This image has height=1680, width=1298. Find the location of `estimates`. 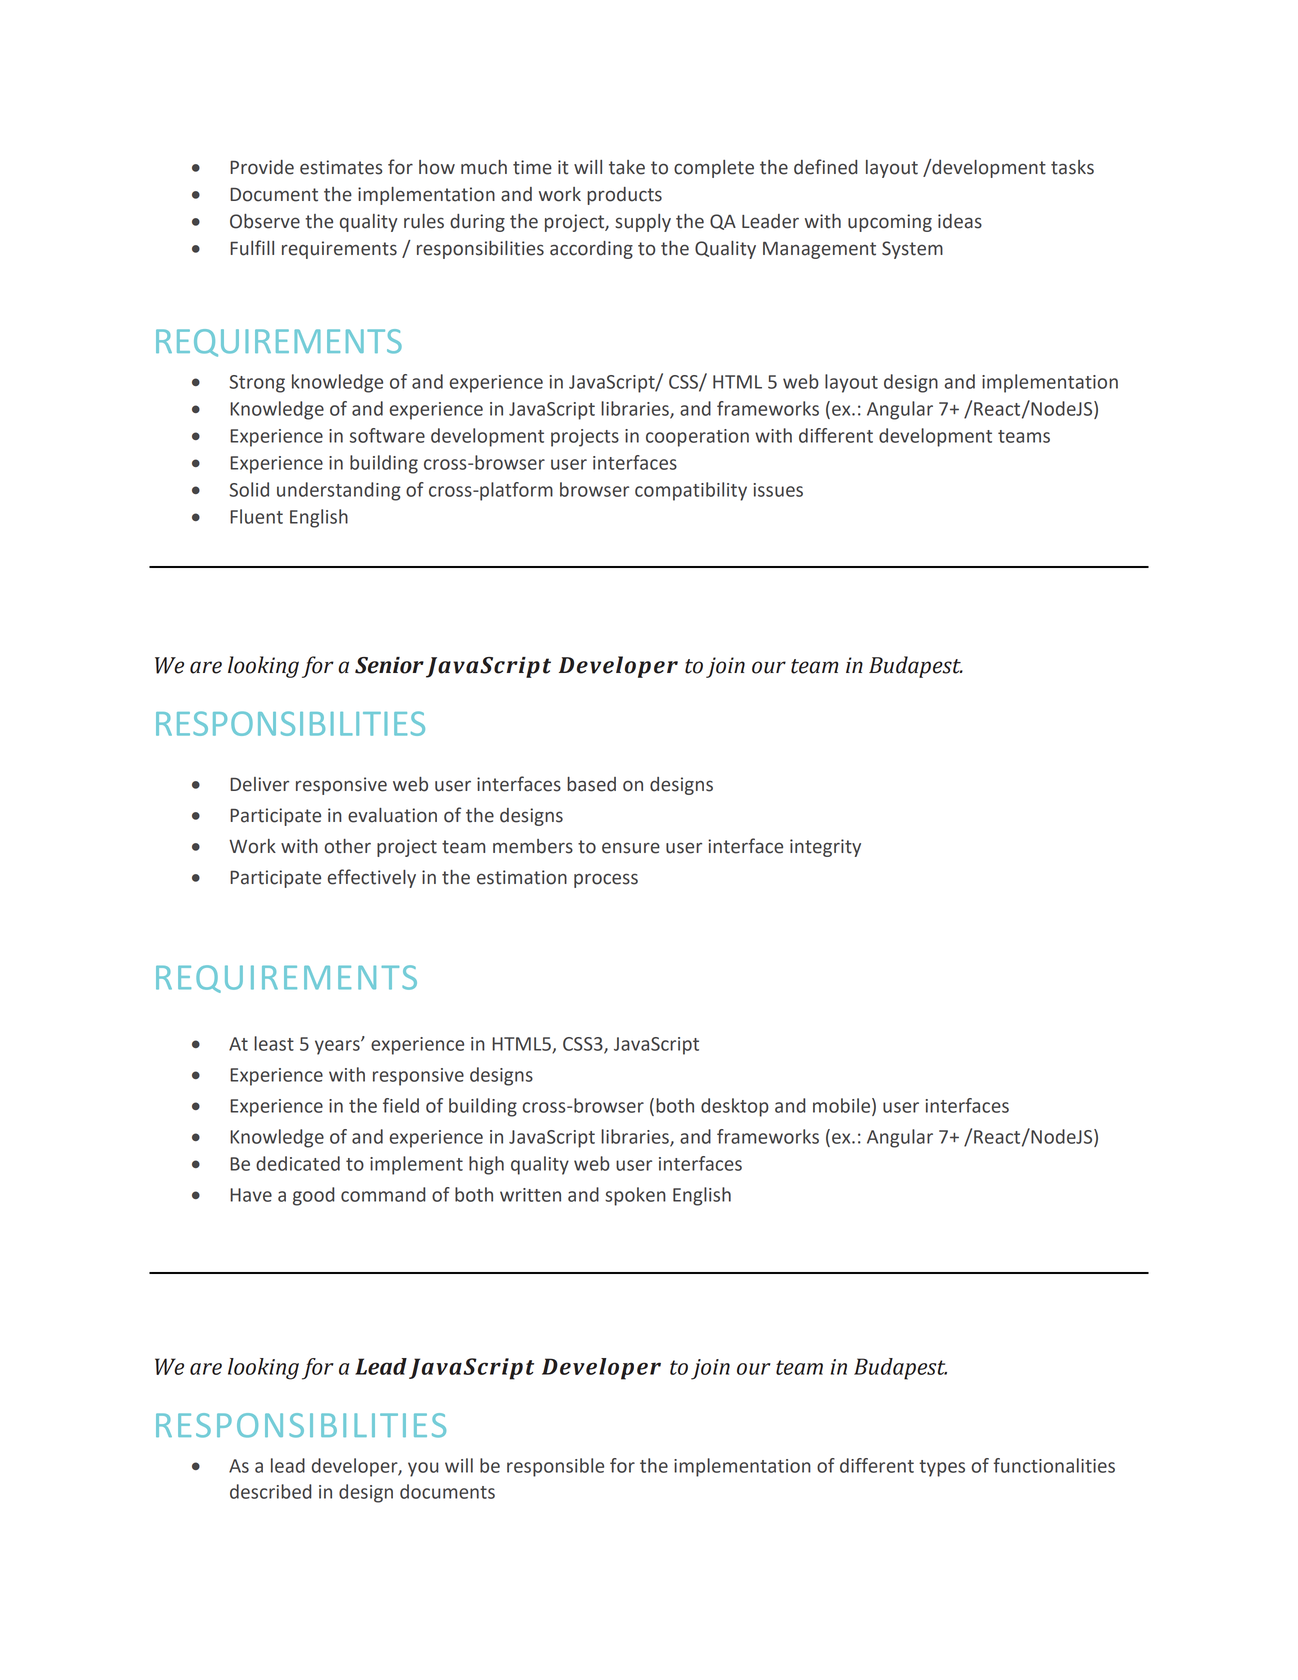

estimates is located at coordinates (341, 167).
